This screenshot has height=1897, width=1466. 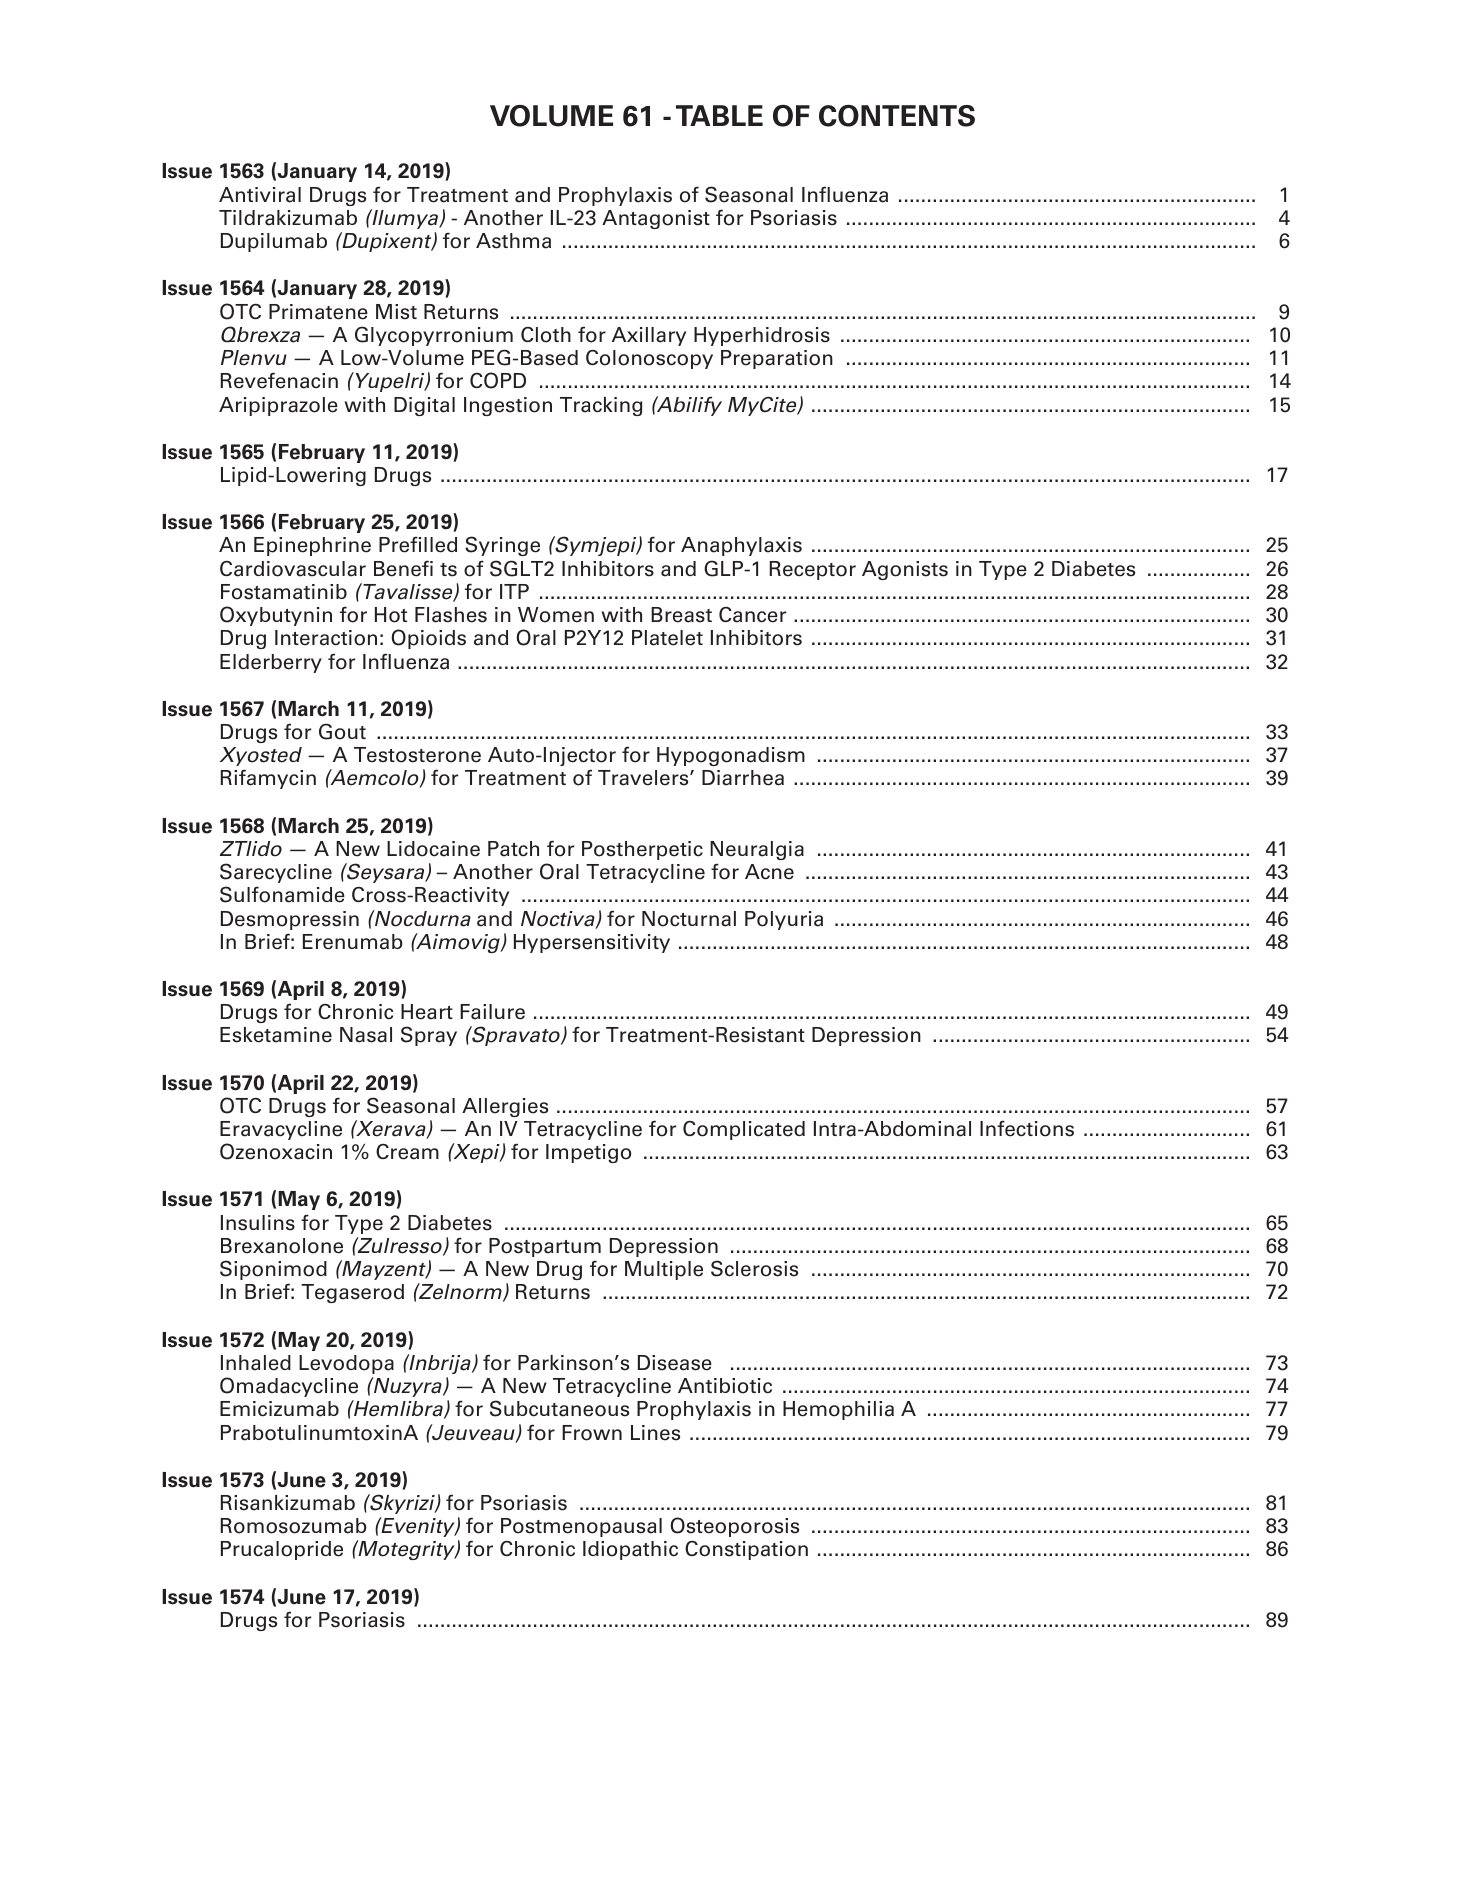 What do you see at coordinates (681, 615) in the screenshot?
I see `Breast` at bounding box center [681, 615].
